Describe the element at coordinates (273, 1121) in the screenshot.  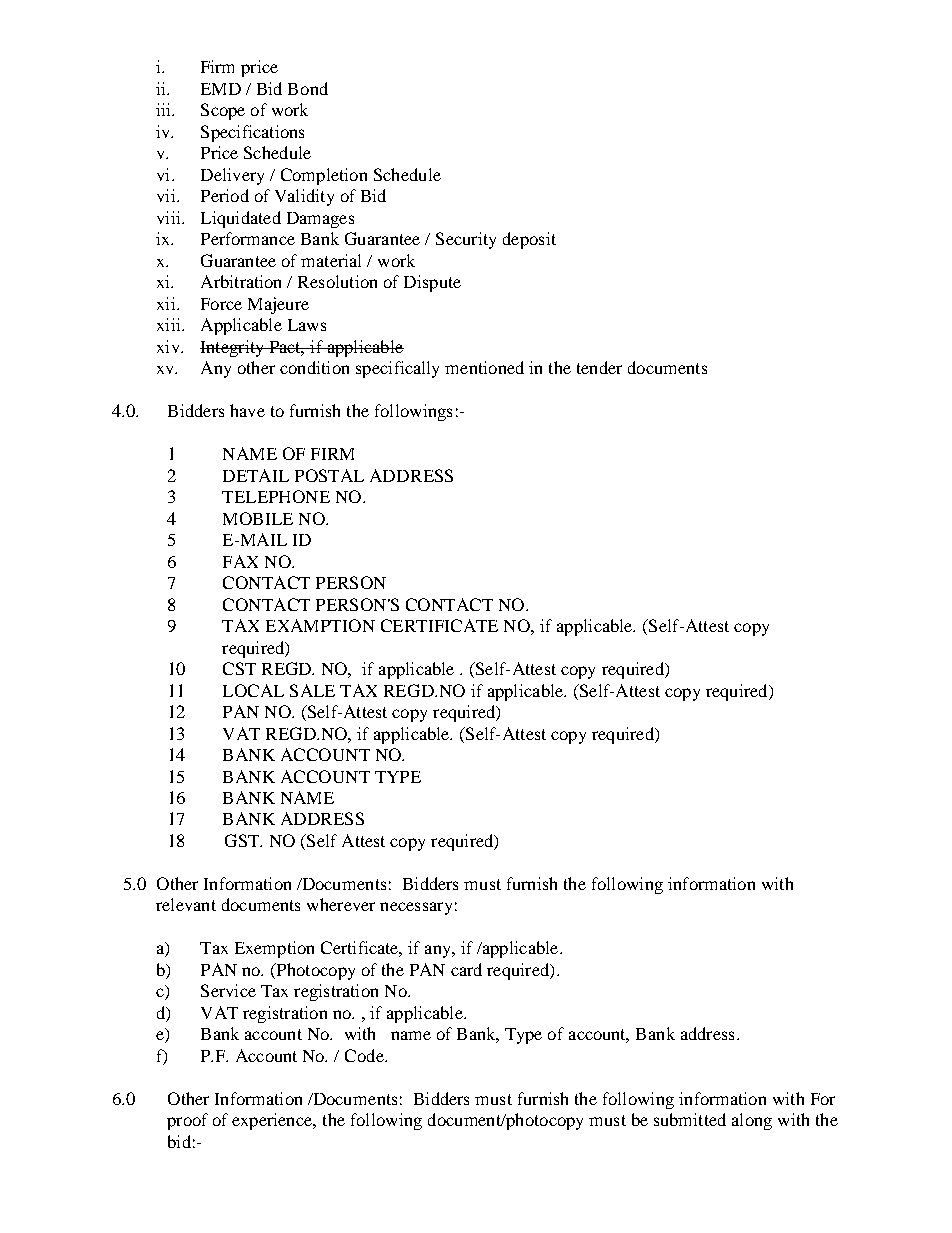
I see `experience` at that location.
